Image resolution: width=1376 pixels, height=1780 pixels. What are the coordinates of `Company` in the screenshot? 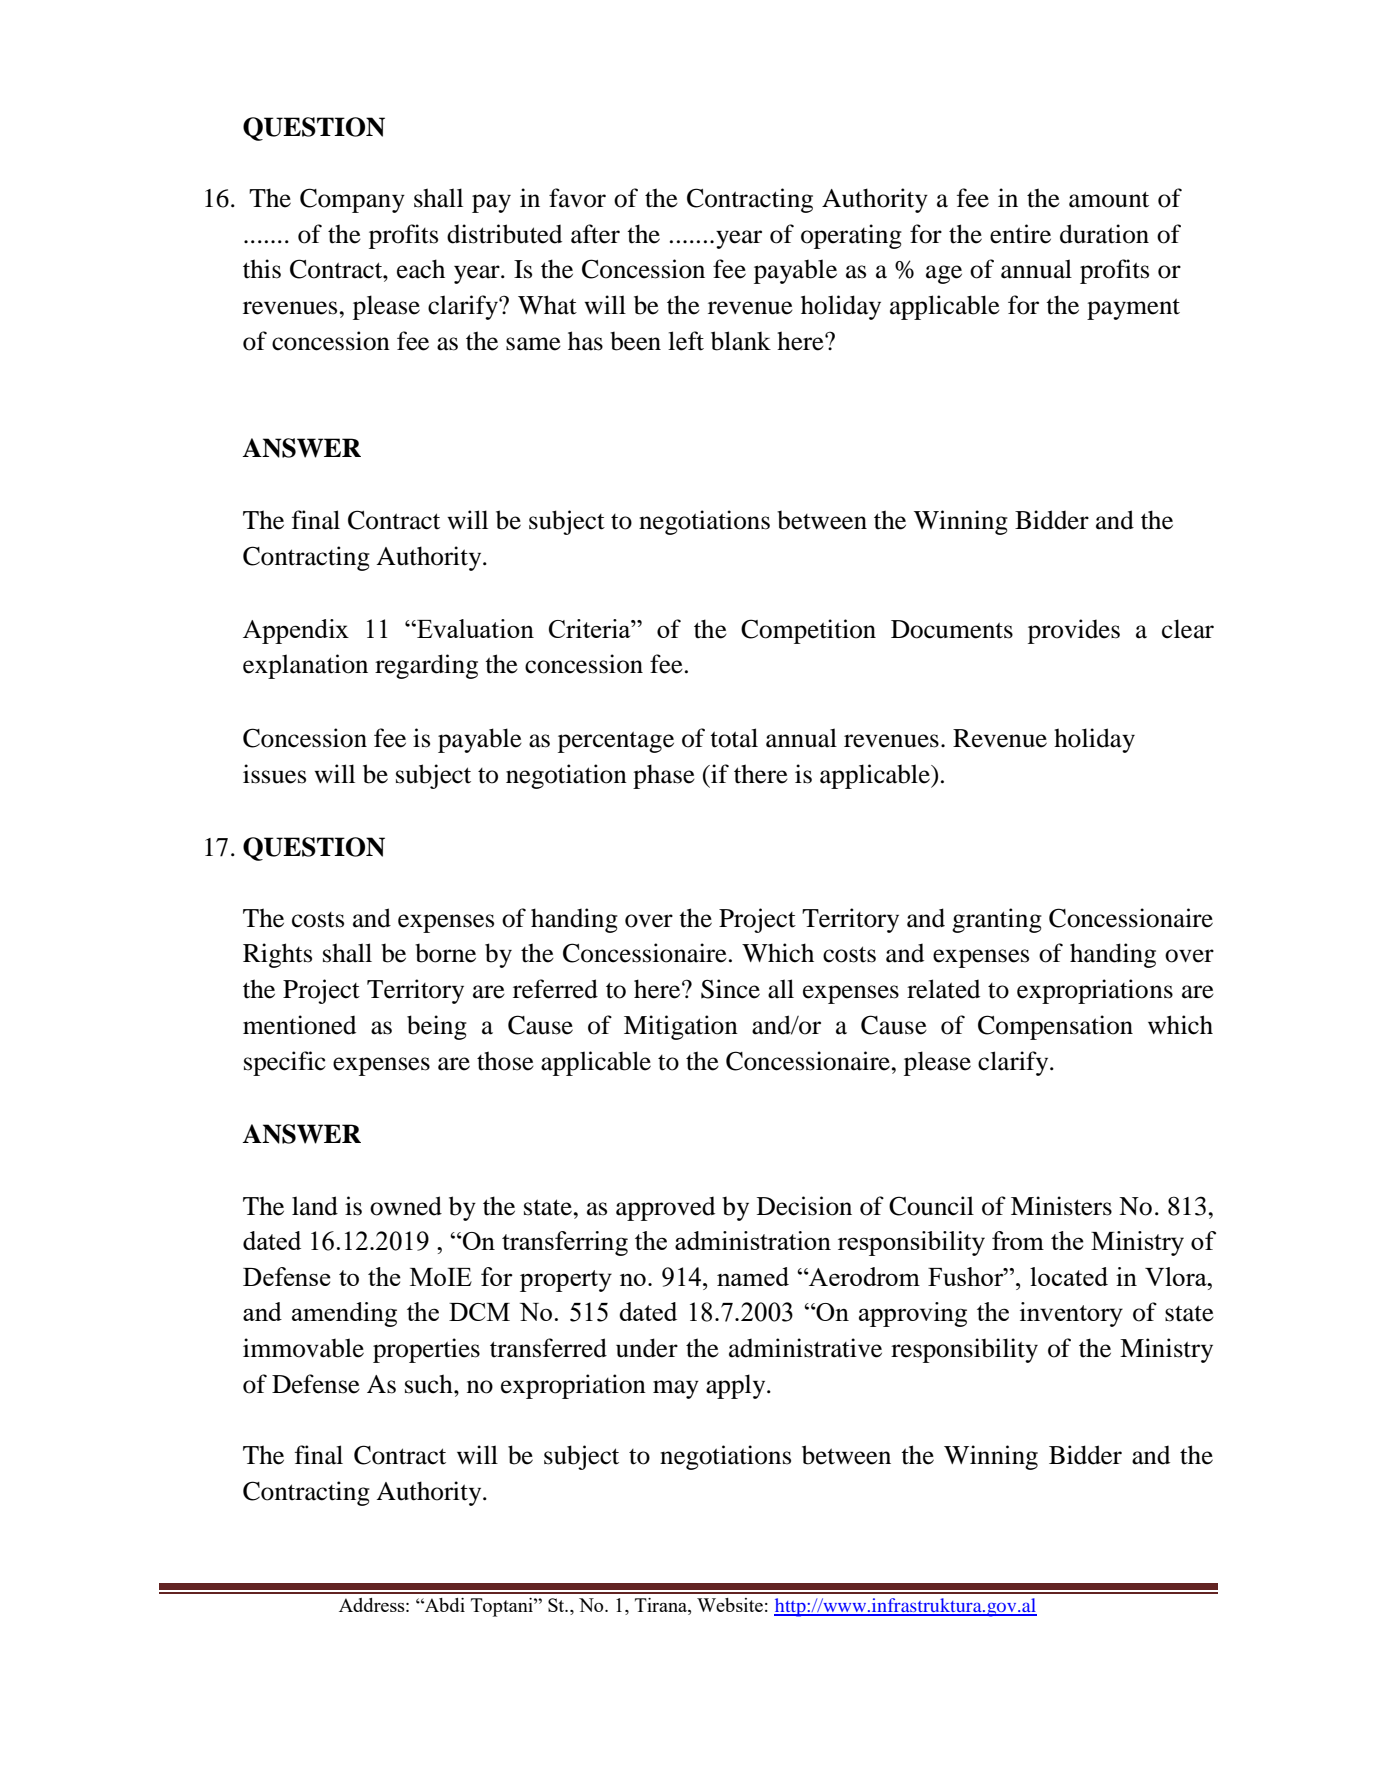 It's located at (352, 200).
